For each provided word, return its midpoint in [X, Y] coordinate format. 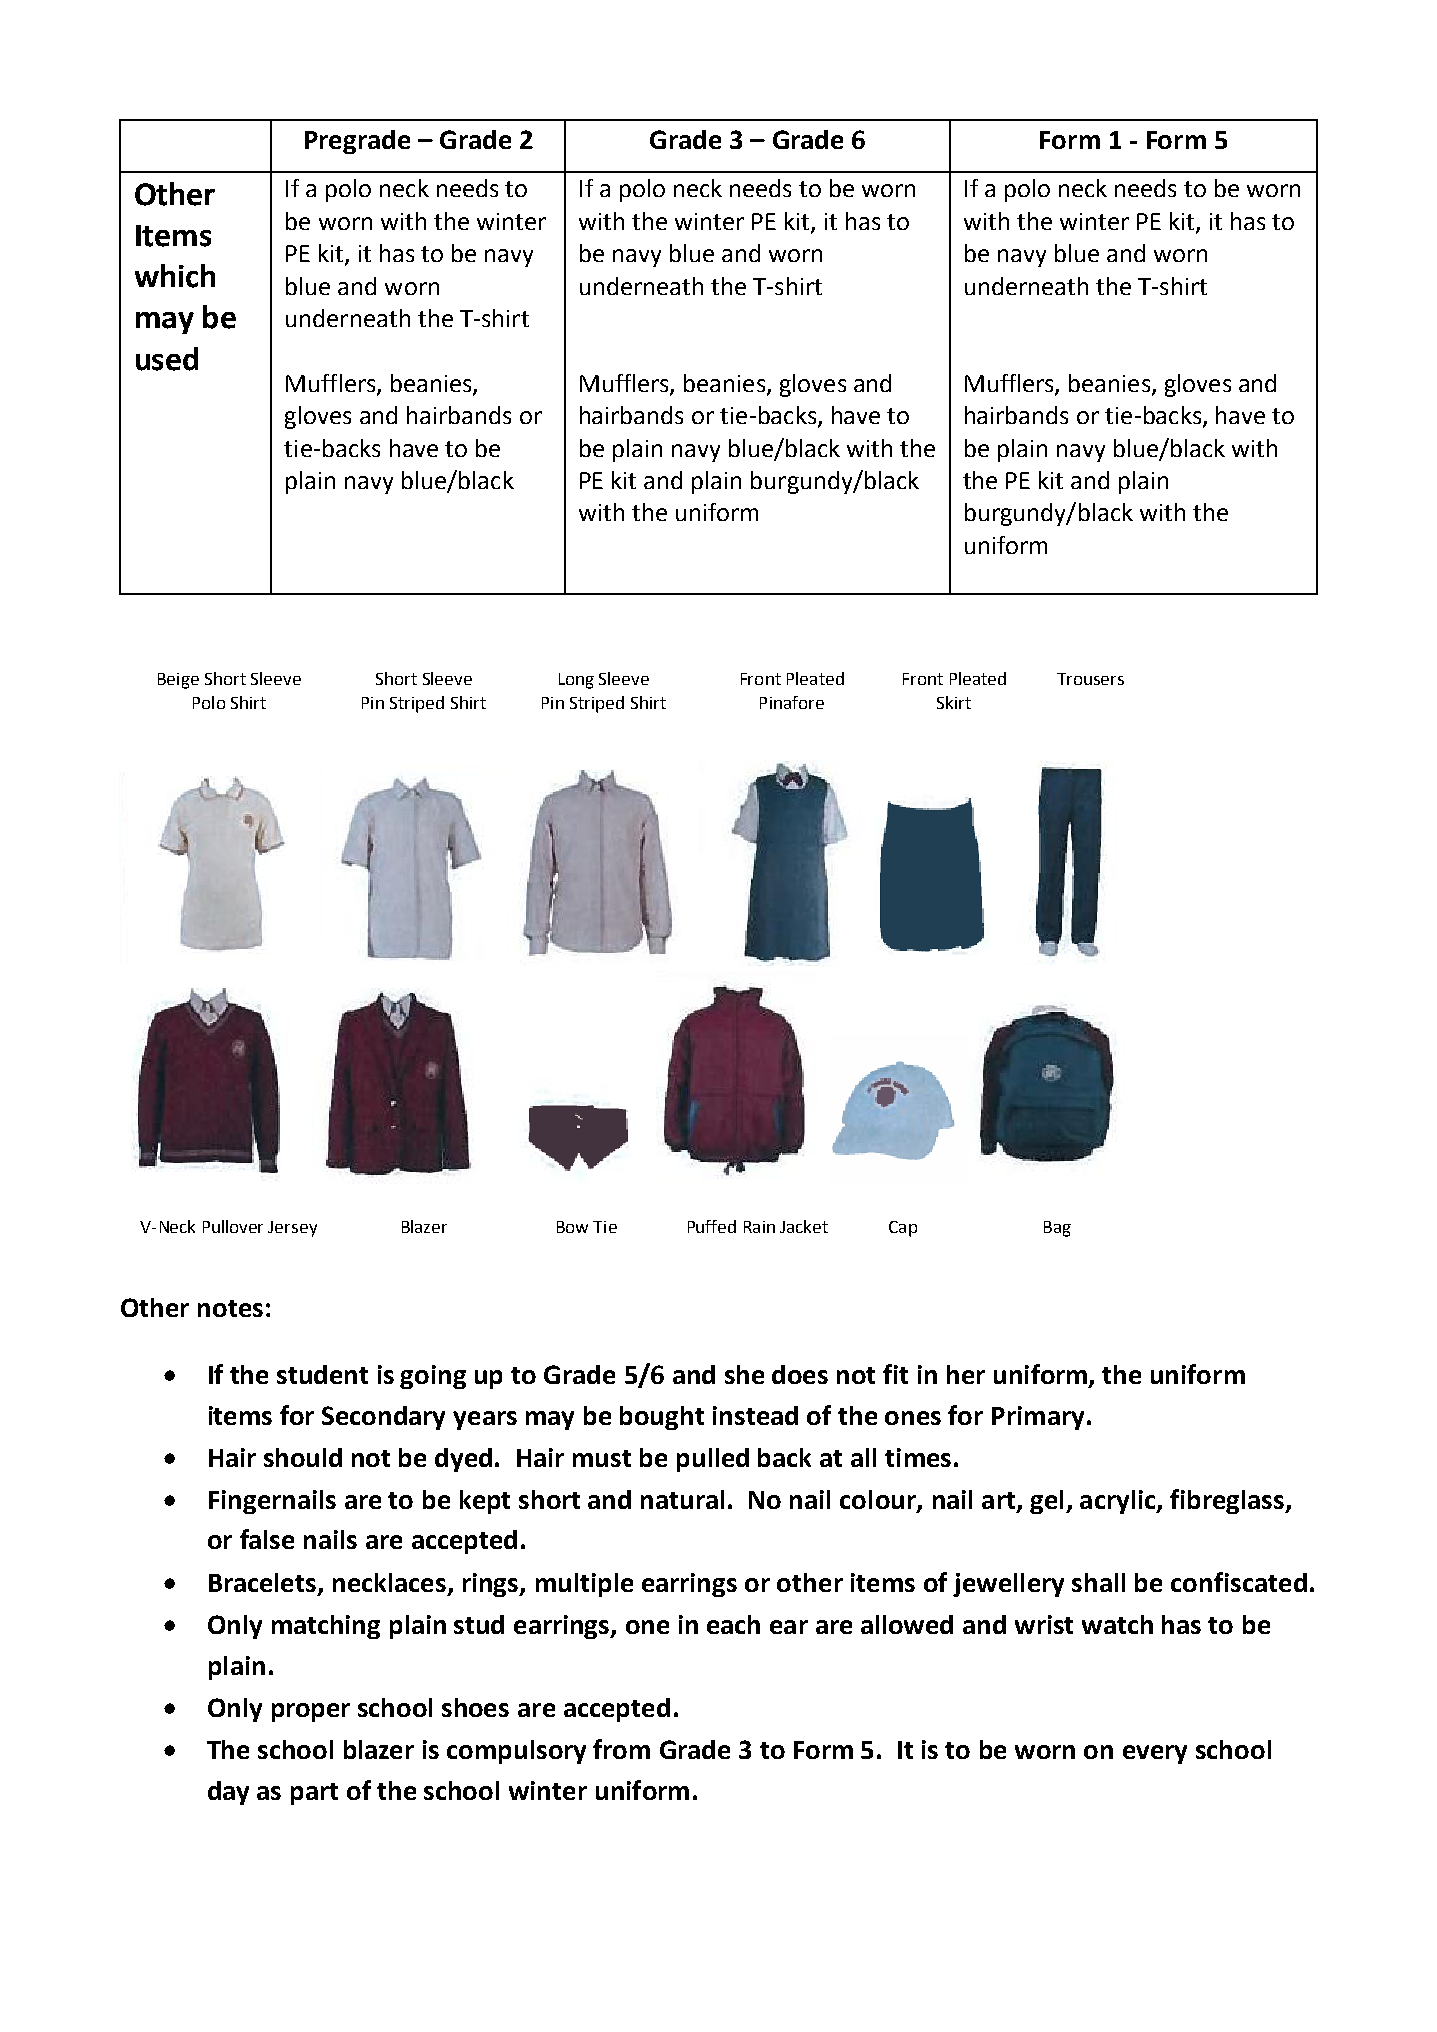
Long [576, 681]
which [175, 276]
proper [311, 1712]
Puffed [712, 1226]
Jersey [292, 1229]
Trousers [1090, 679]
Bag [1057, 1229]
